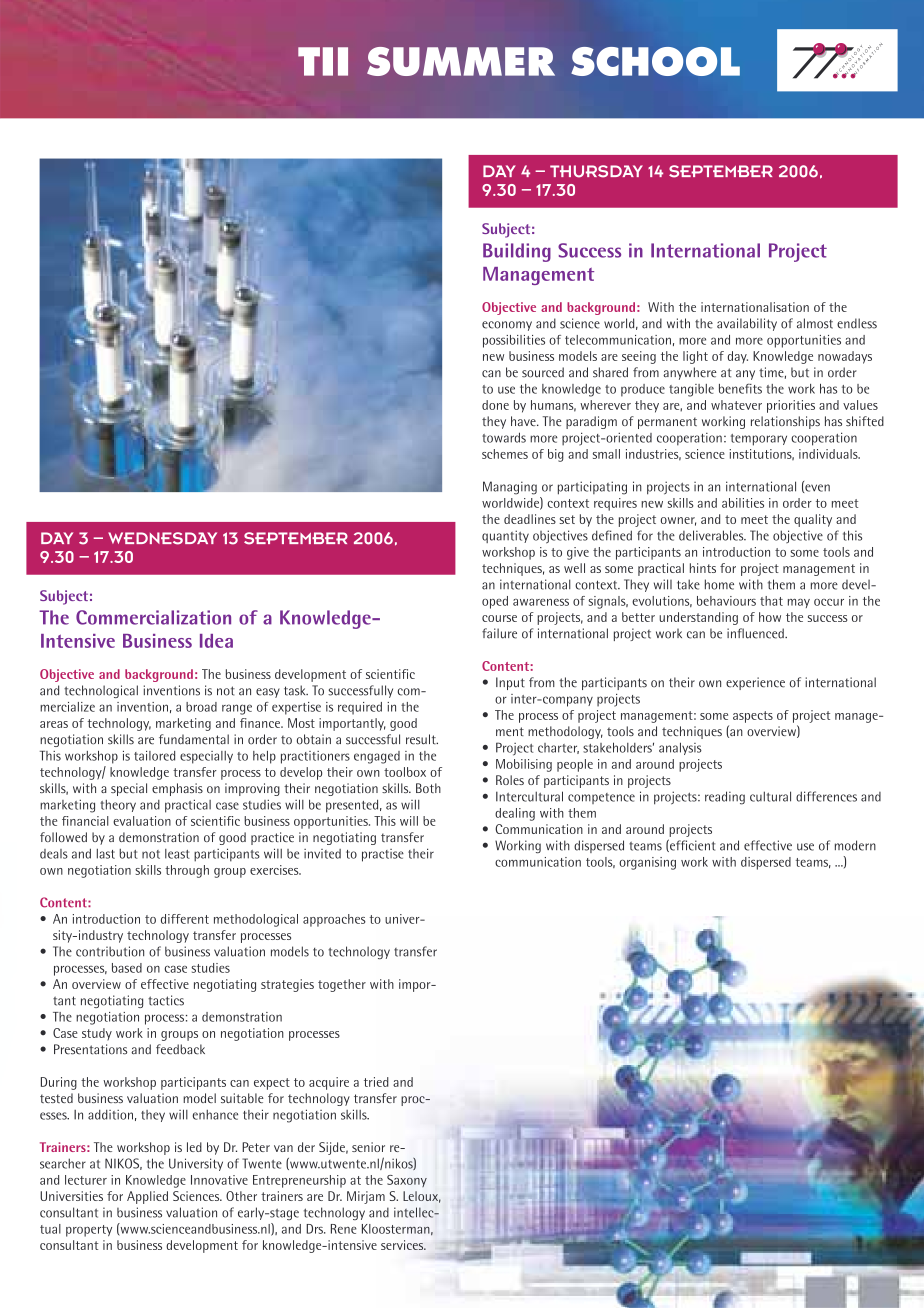 This document has height=1308, width=924. Describe the element at coordinates (517, 252) in the document. I see `Building` at that location.
